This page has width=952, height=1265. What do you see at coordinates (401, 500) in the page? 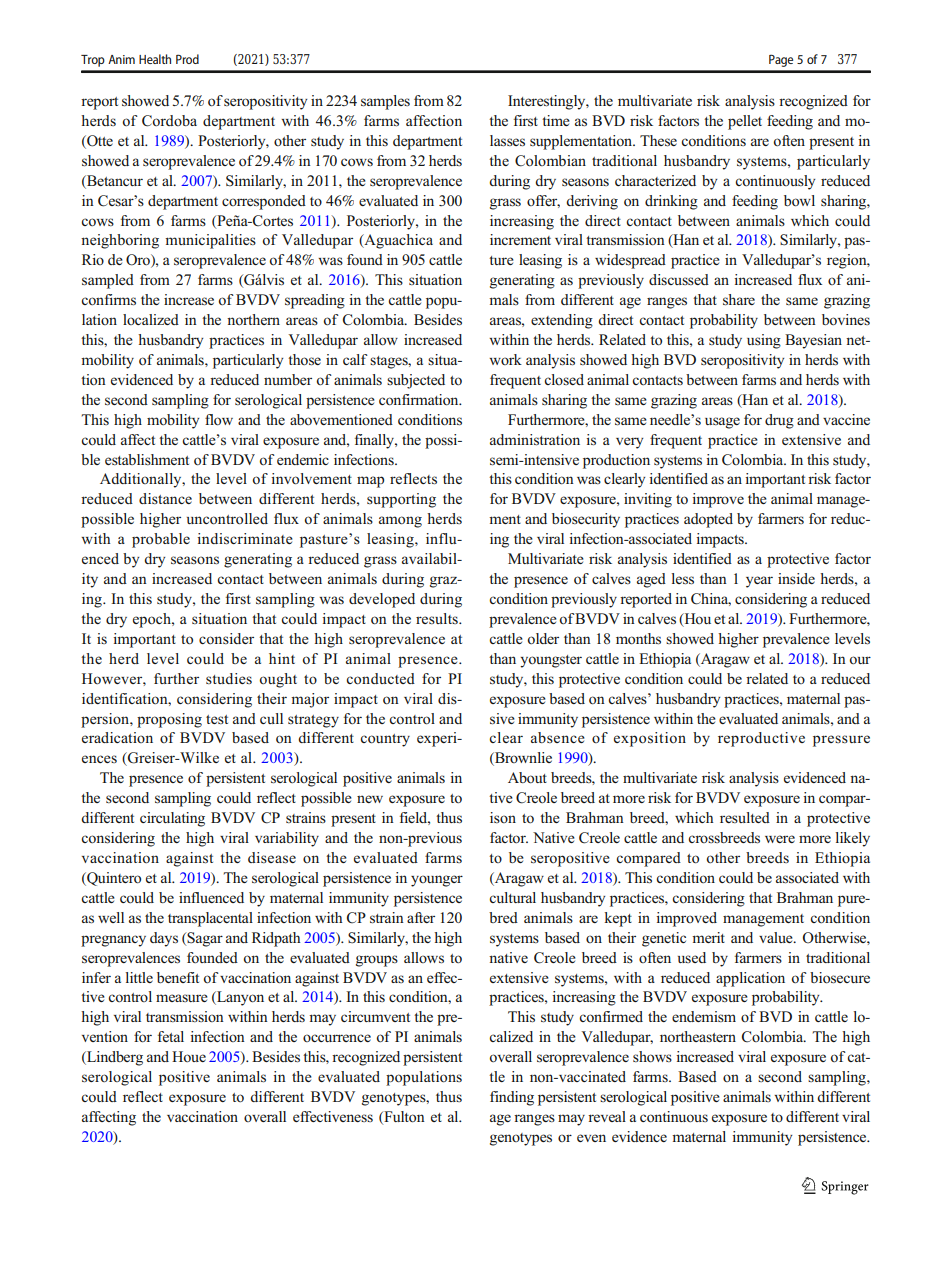
I see `supporting` at bounding box center [401, 500].
